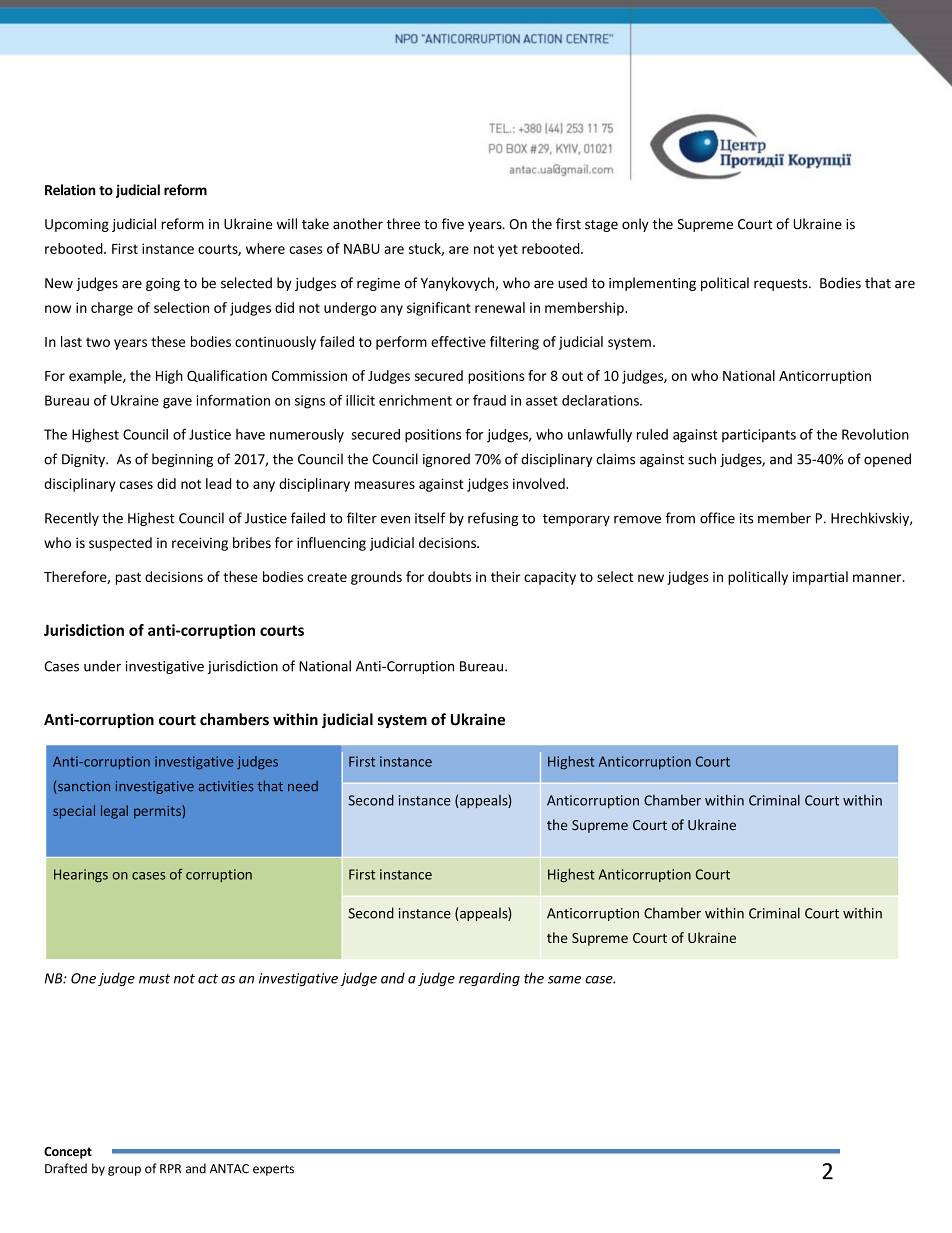  I want to click on five, so click(452, 224).
